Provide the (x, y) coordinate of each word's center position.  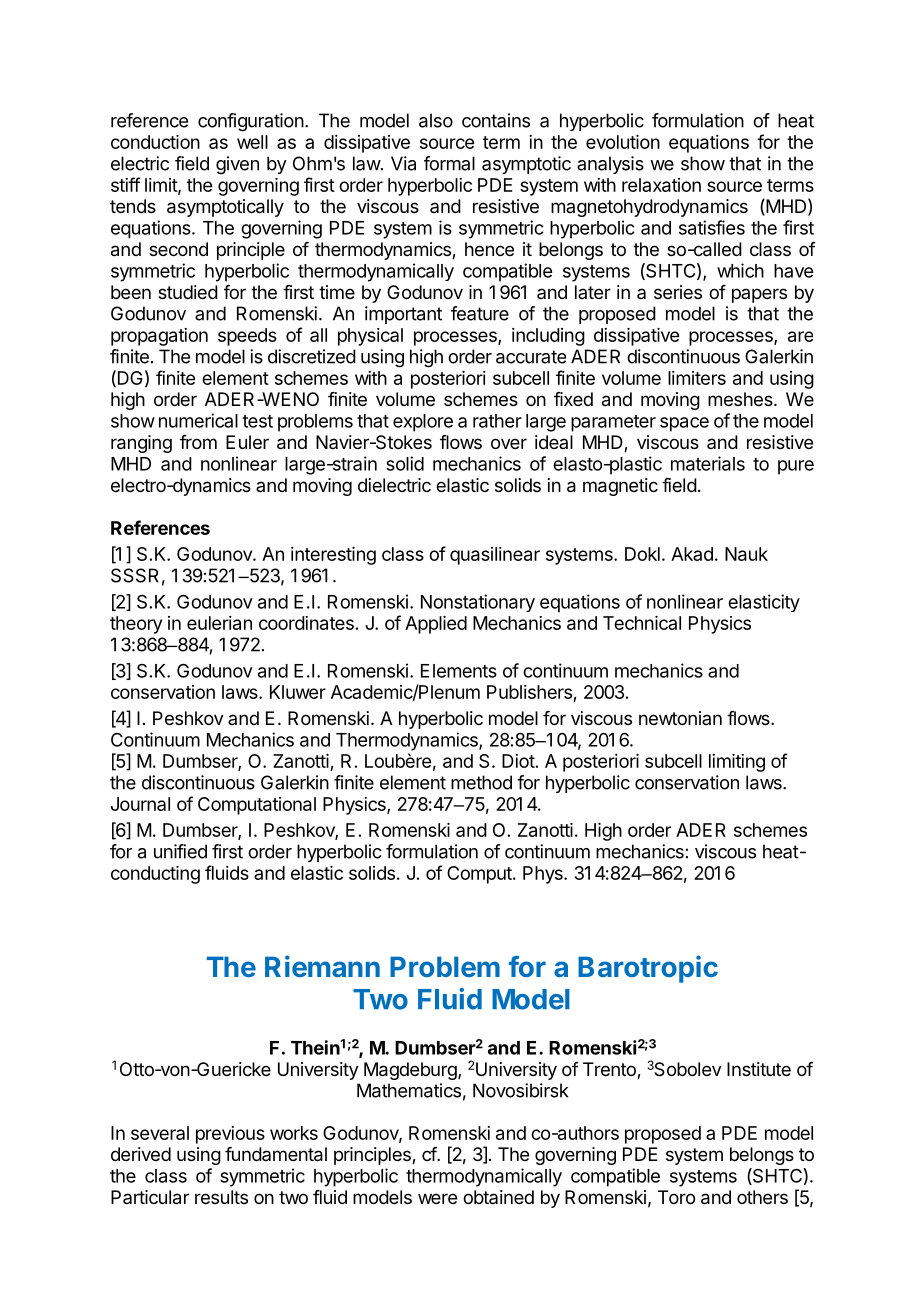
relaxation (661, 185)
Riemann (322, 966)
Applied (436, 625)
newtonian (680, 718)
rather (497, 421)
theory (136, 625)
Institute (759, 1069)
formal (449, 163)
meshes (741, 399)
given (237, 165)
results (221, 1197)
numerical (198, 420)
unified (180, 851)
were (437, 1198)
